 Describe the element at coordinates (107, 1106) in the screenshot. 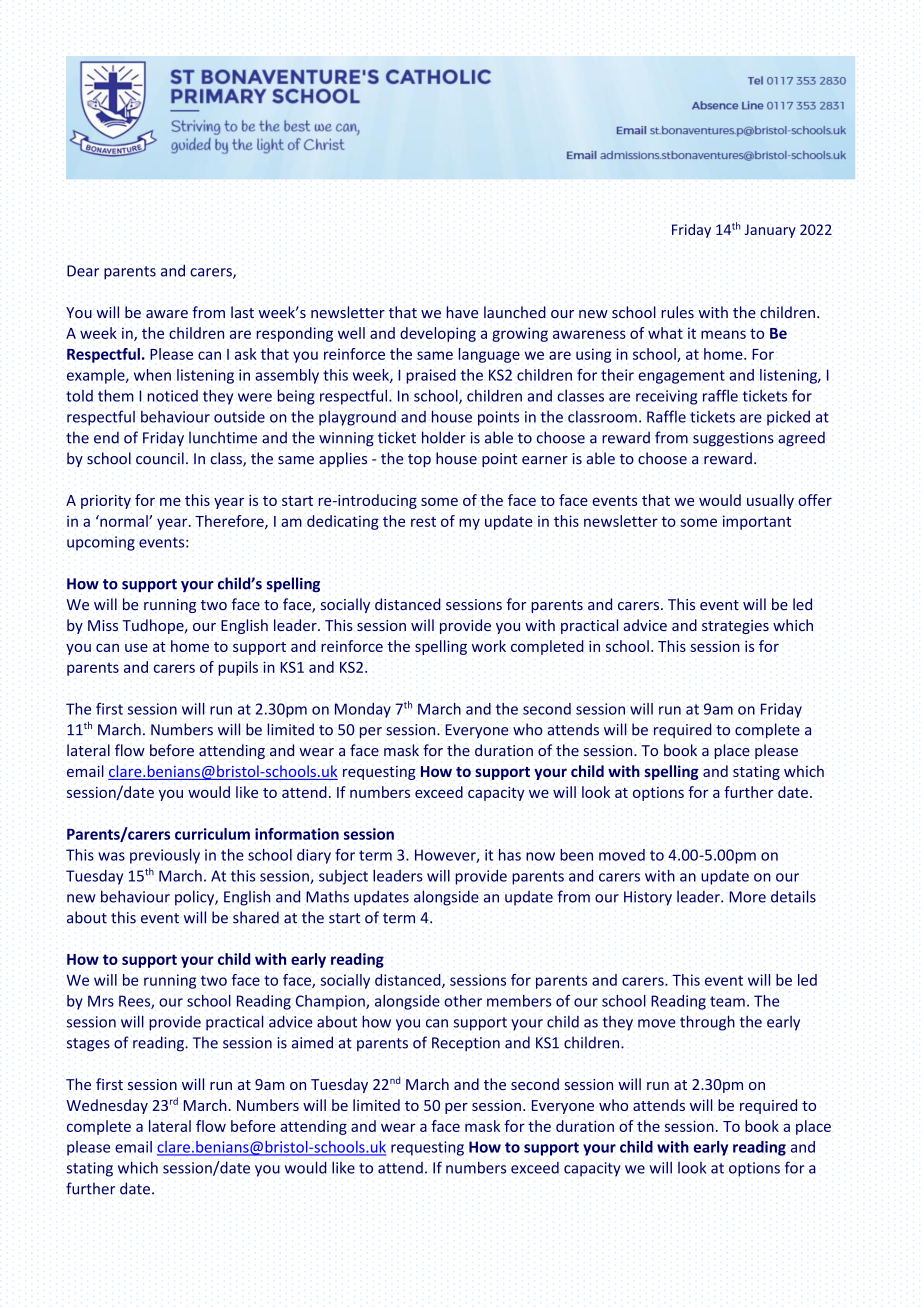

I see `Wednesday` at that location.
